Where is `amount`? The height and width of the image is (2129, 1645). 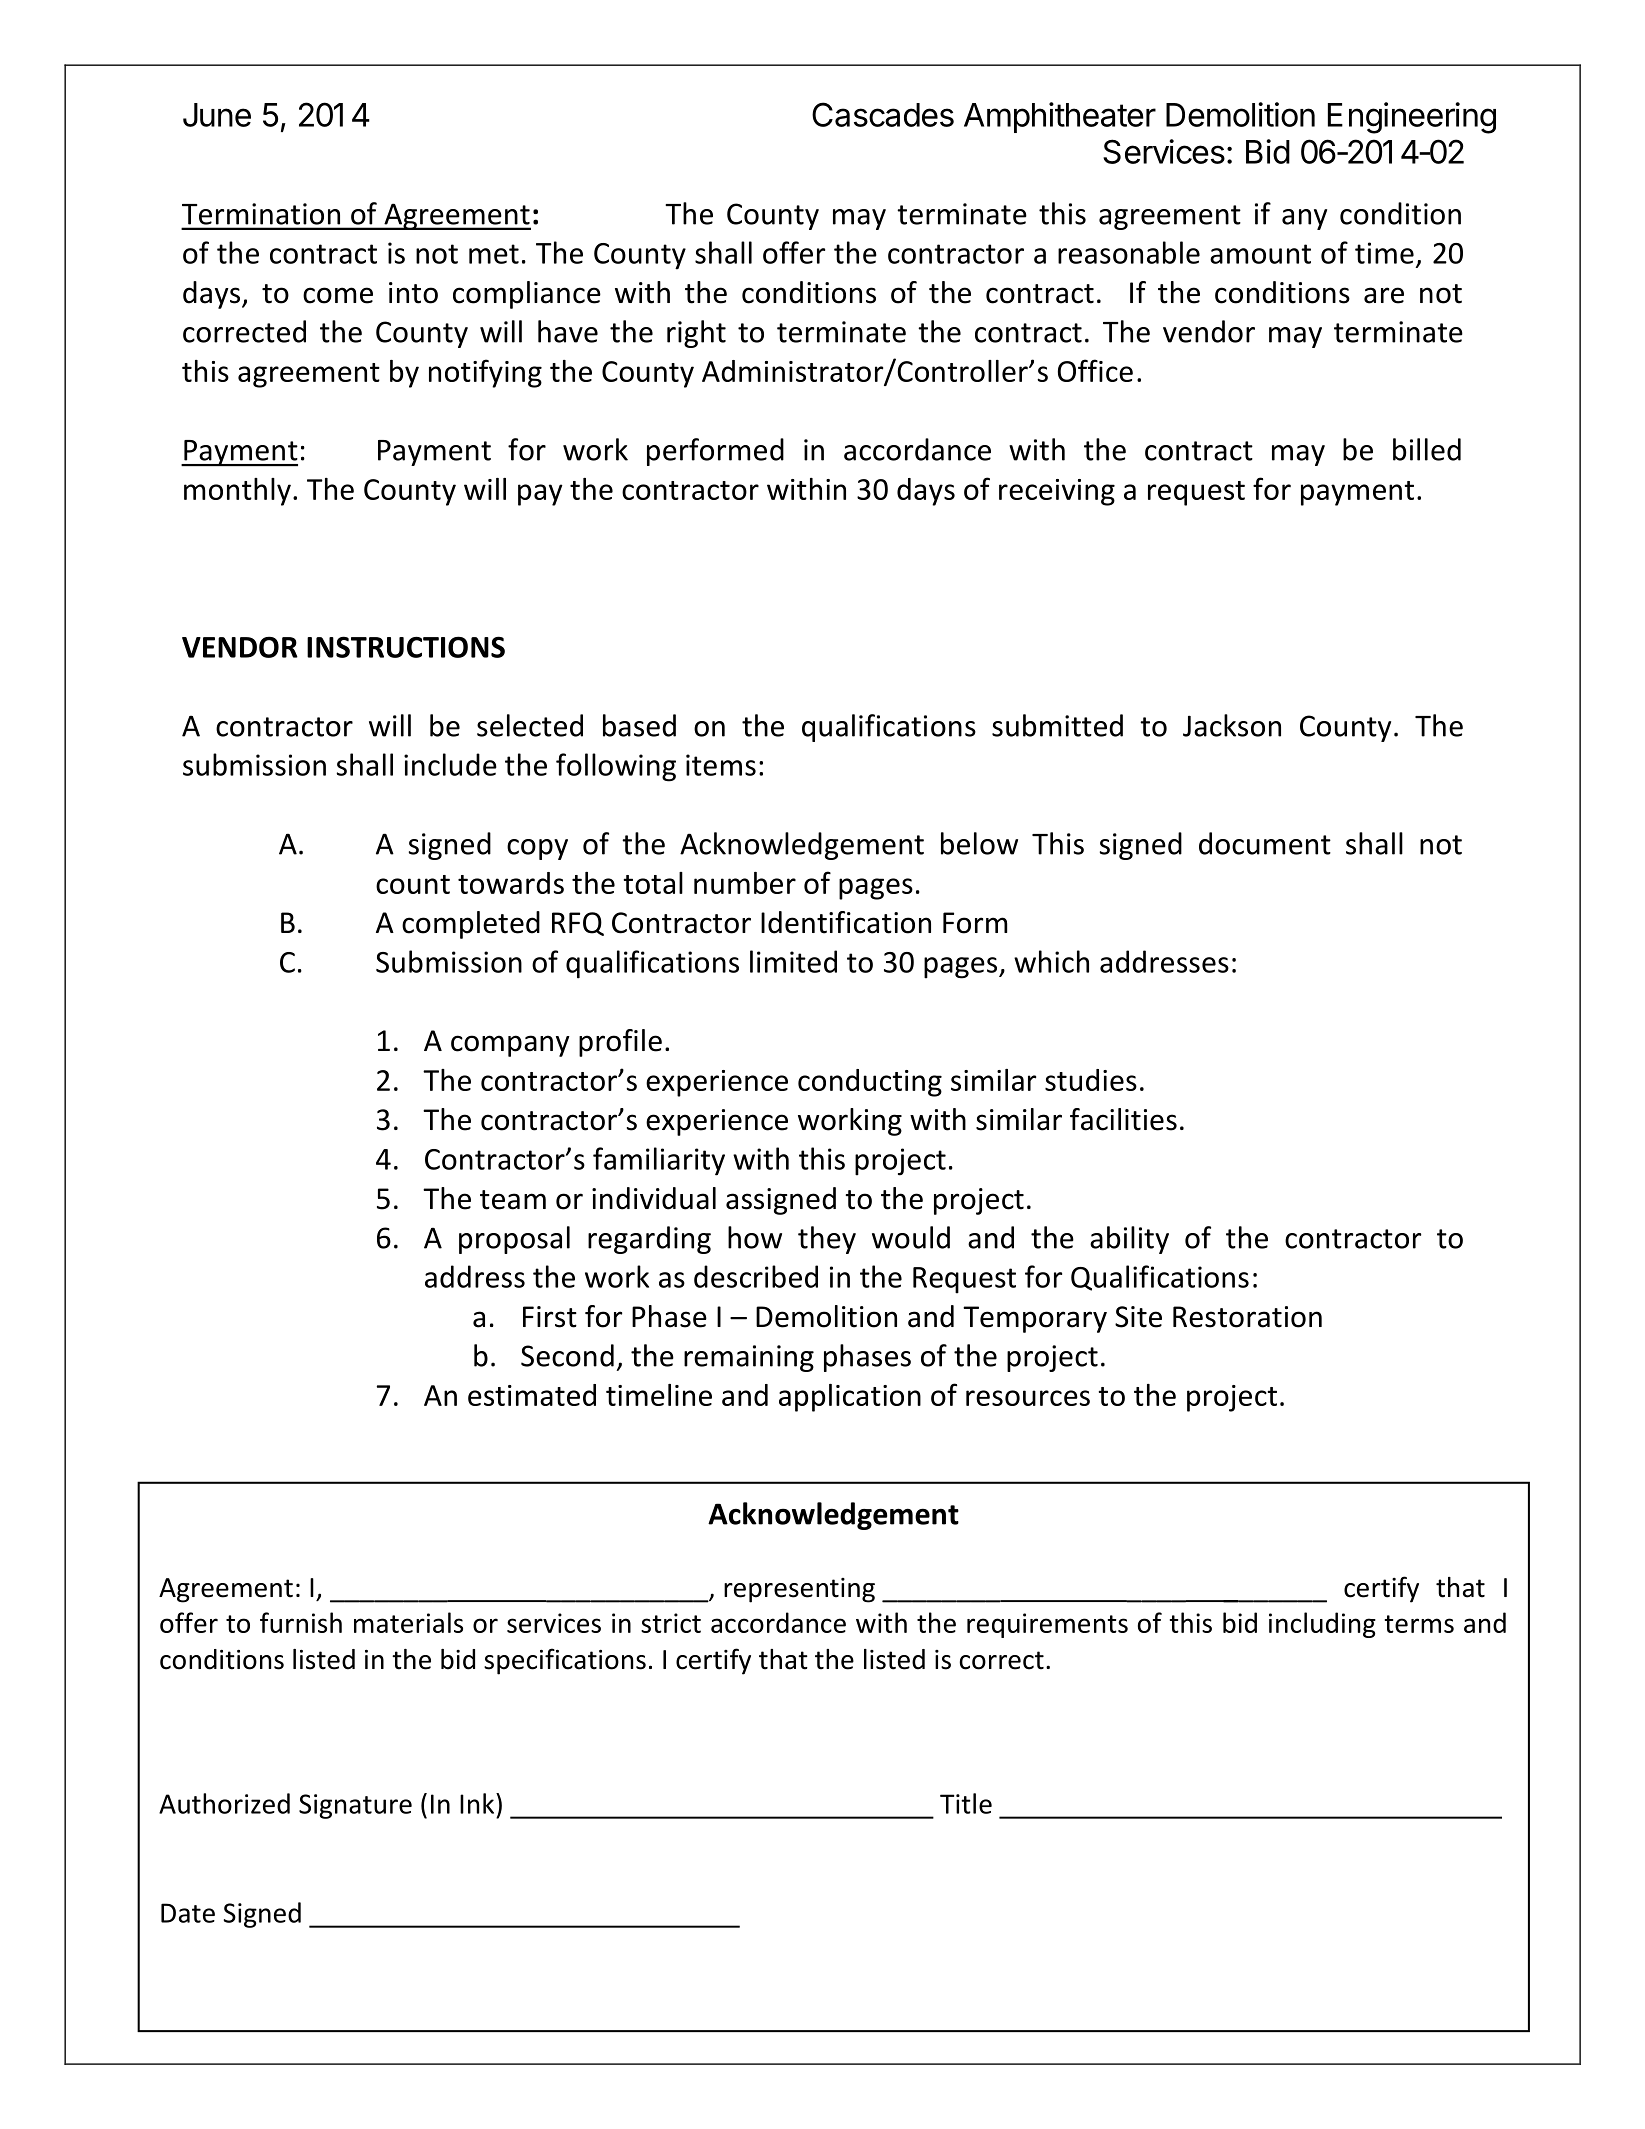 amount is located at coordinates (1260, 254).
